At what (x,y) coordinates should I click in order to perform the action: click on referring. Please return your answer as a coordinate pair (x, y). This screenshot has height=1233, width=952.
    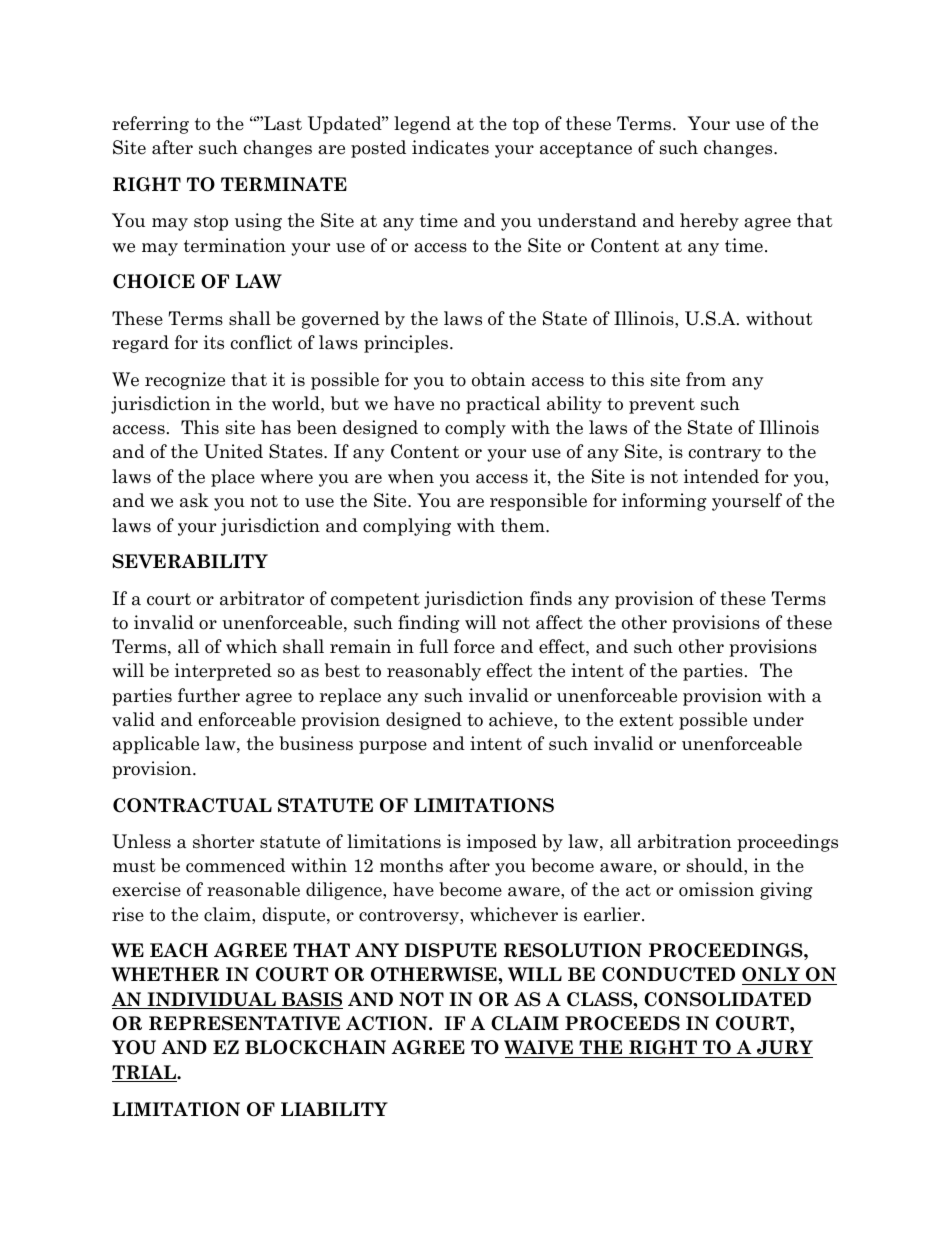
    Looking at the image, I should click on (150, 125).
